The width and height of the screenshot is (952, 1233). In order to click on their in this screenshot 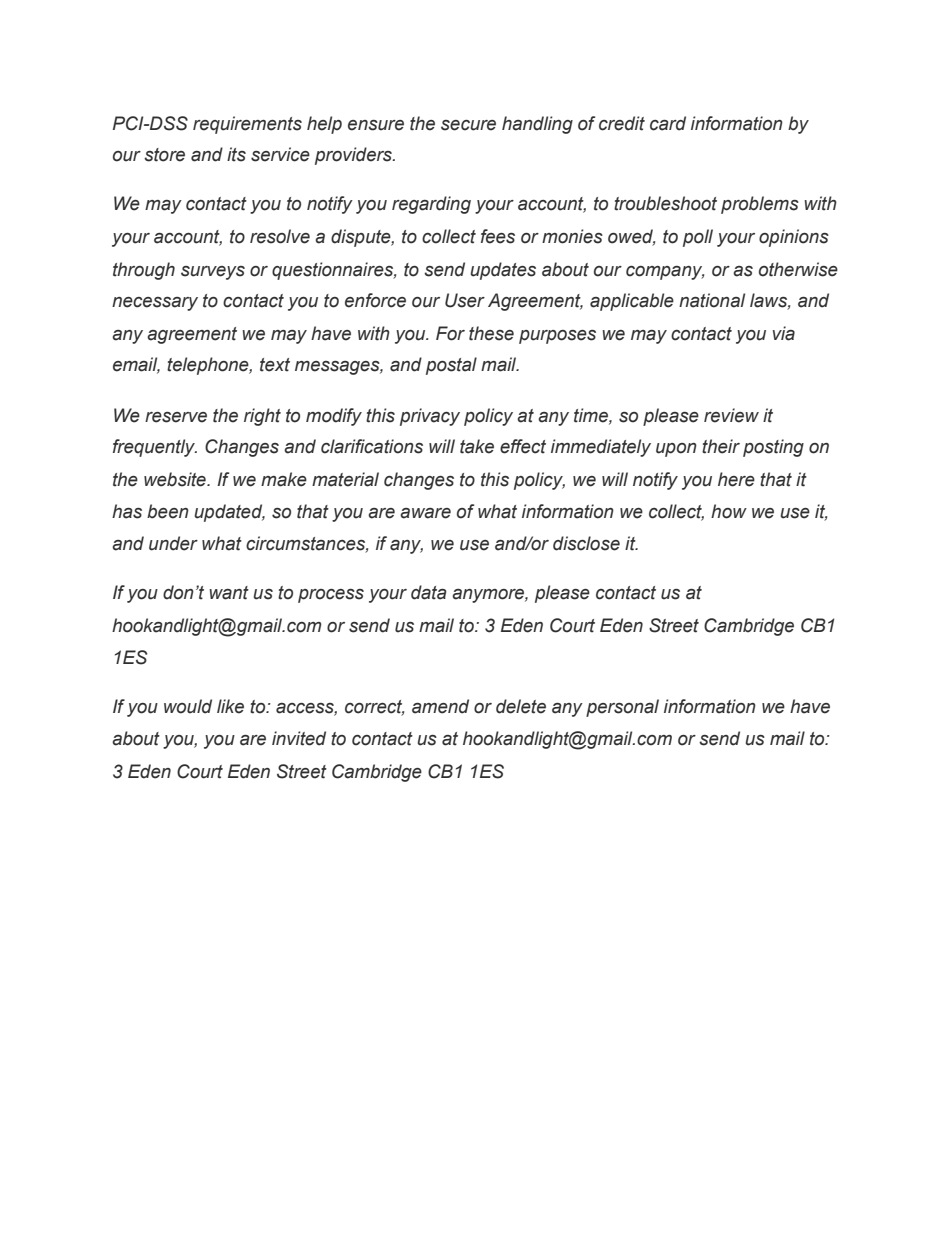, I will do `click(721, 446)`.
